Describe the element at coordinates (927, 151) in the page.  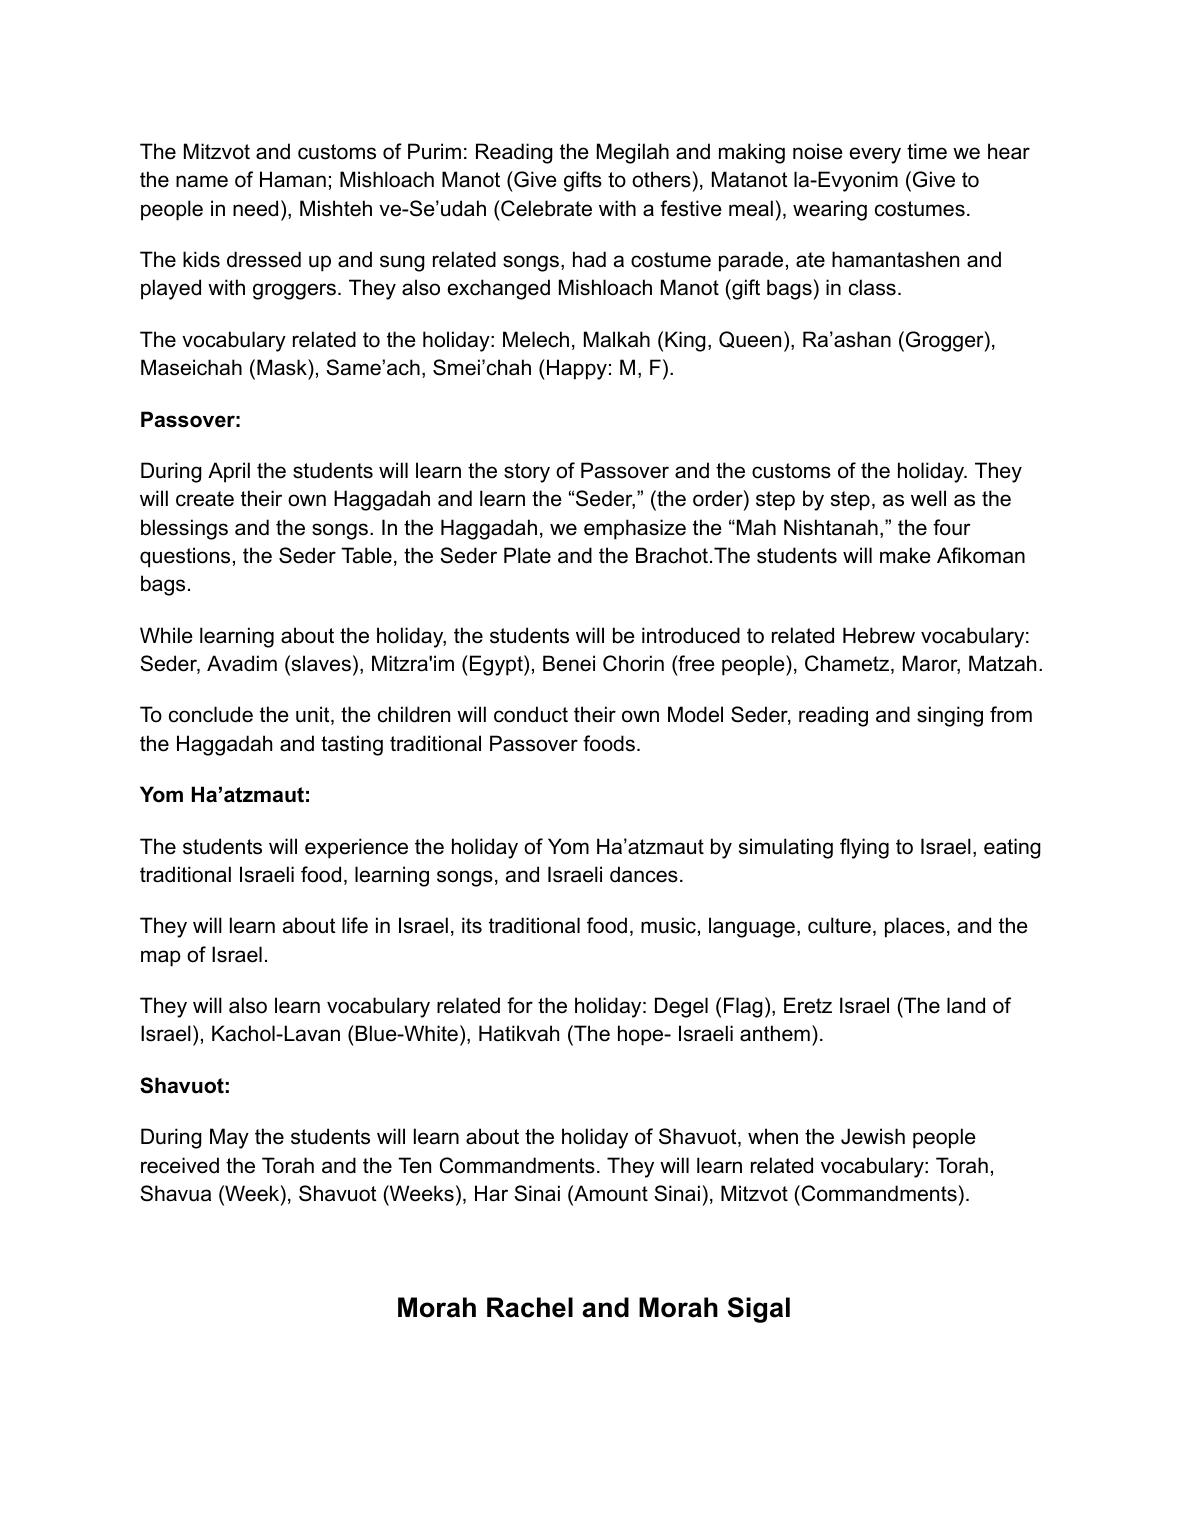
I see `time` at that location.
